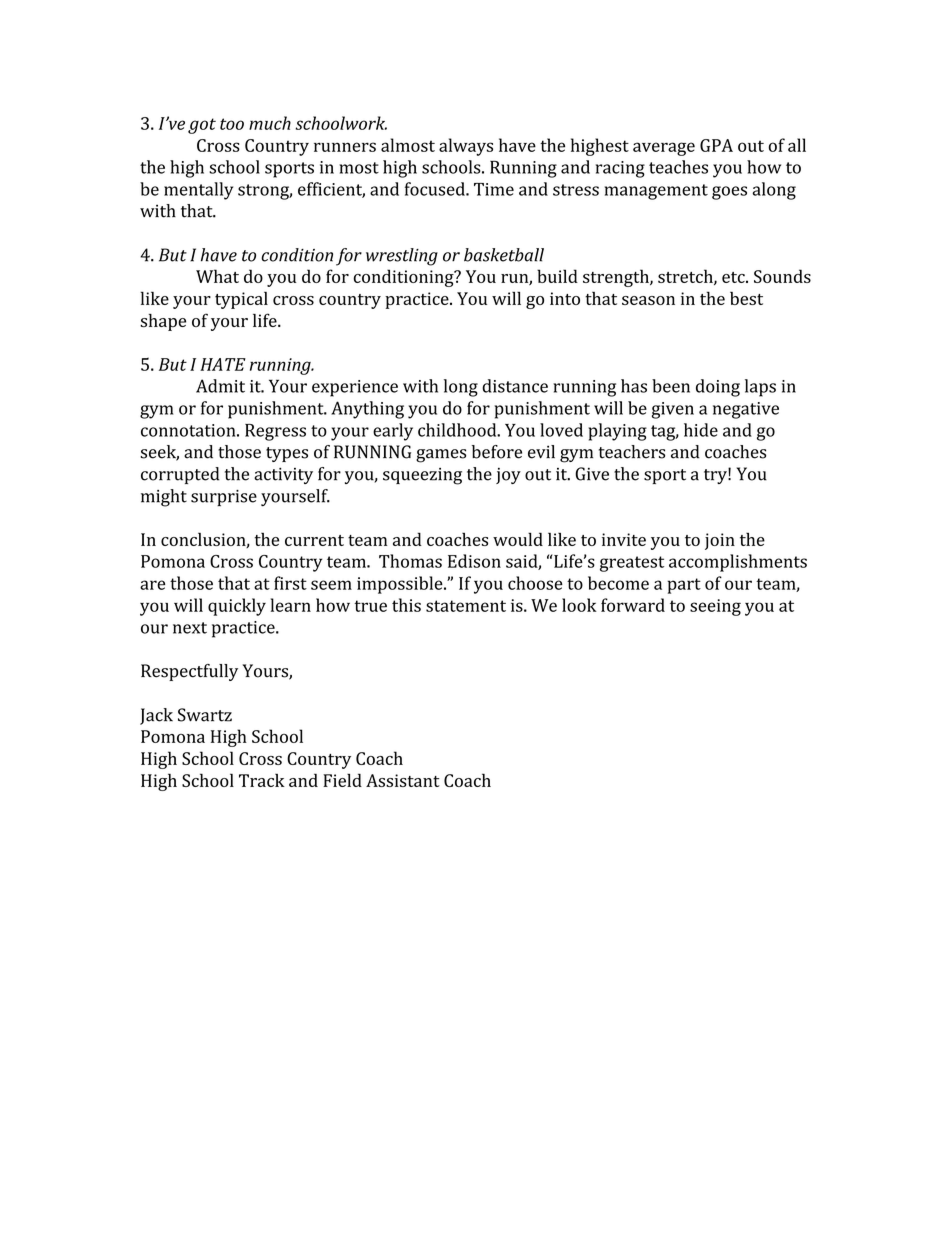 This screenshot has width=952, height=1233. Describe the element at coordinates (287, 454) in the screenshot. I see `types` at that location.
